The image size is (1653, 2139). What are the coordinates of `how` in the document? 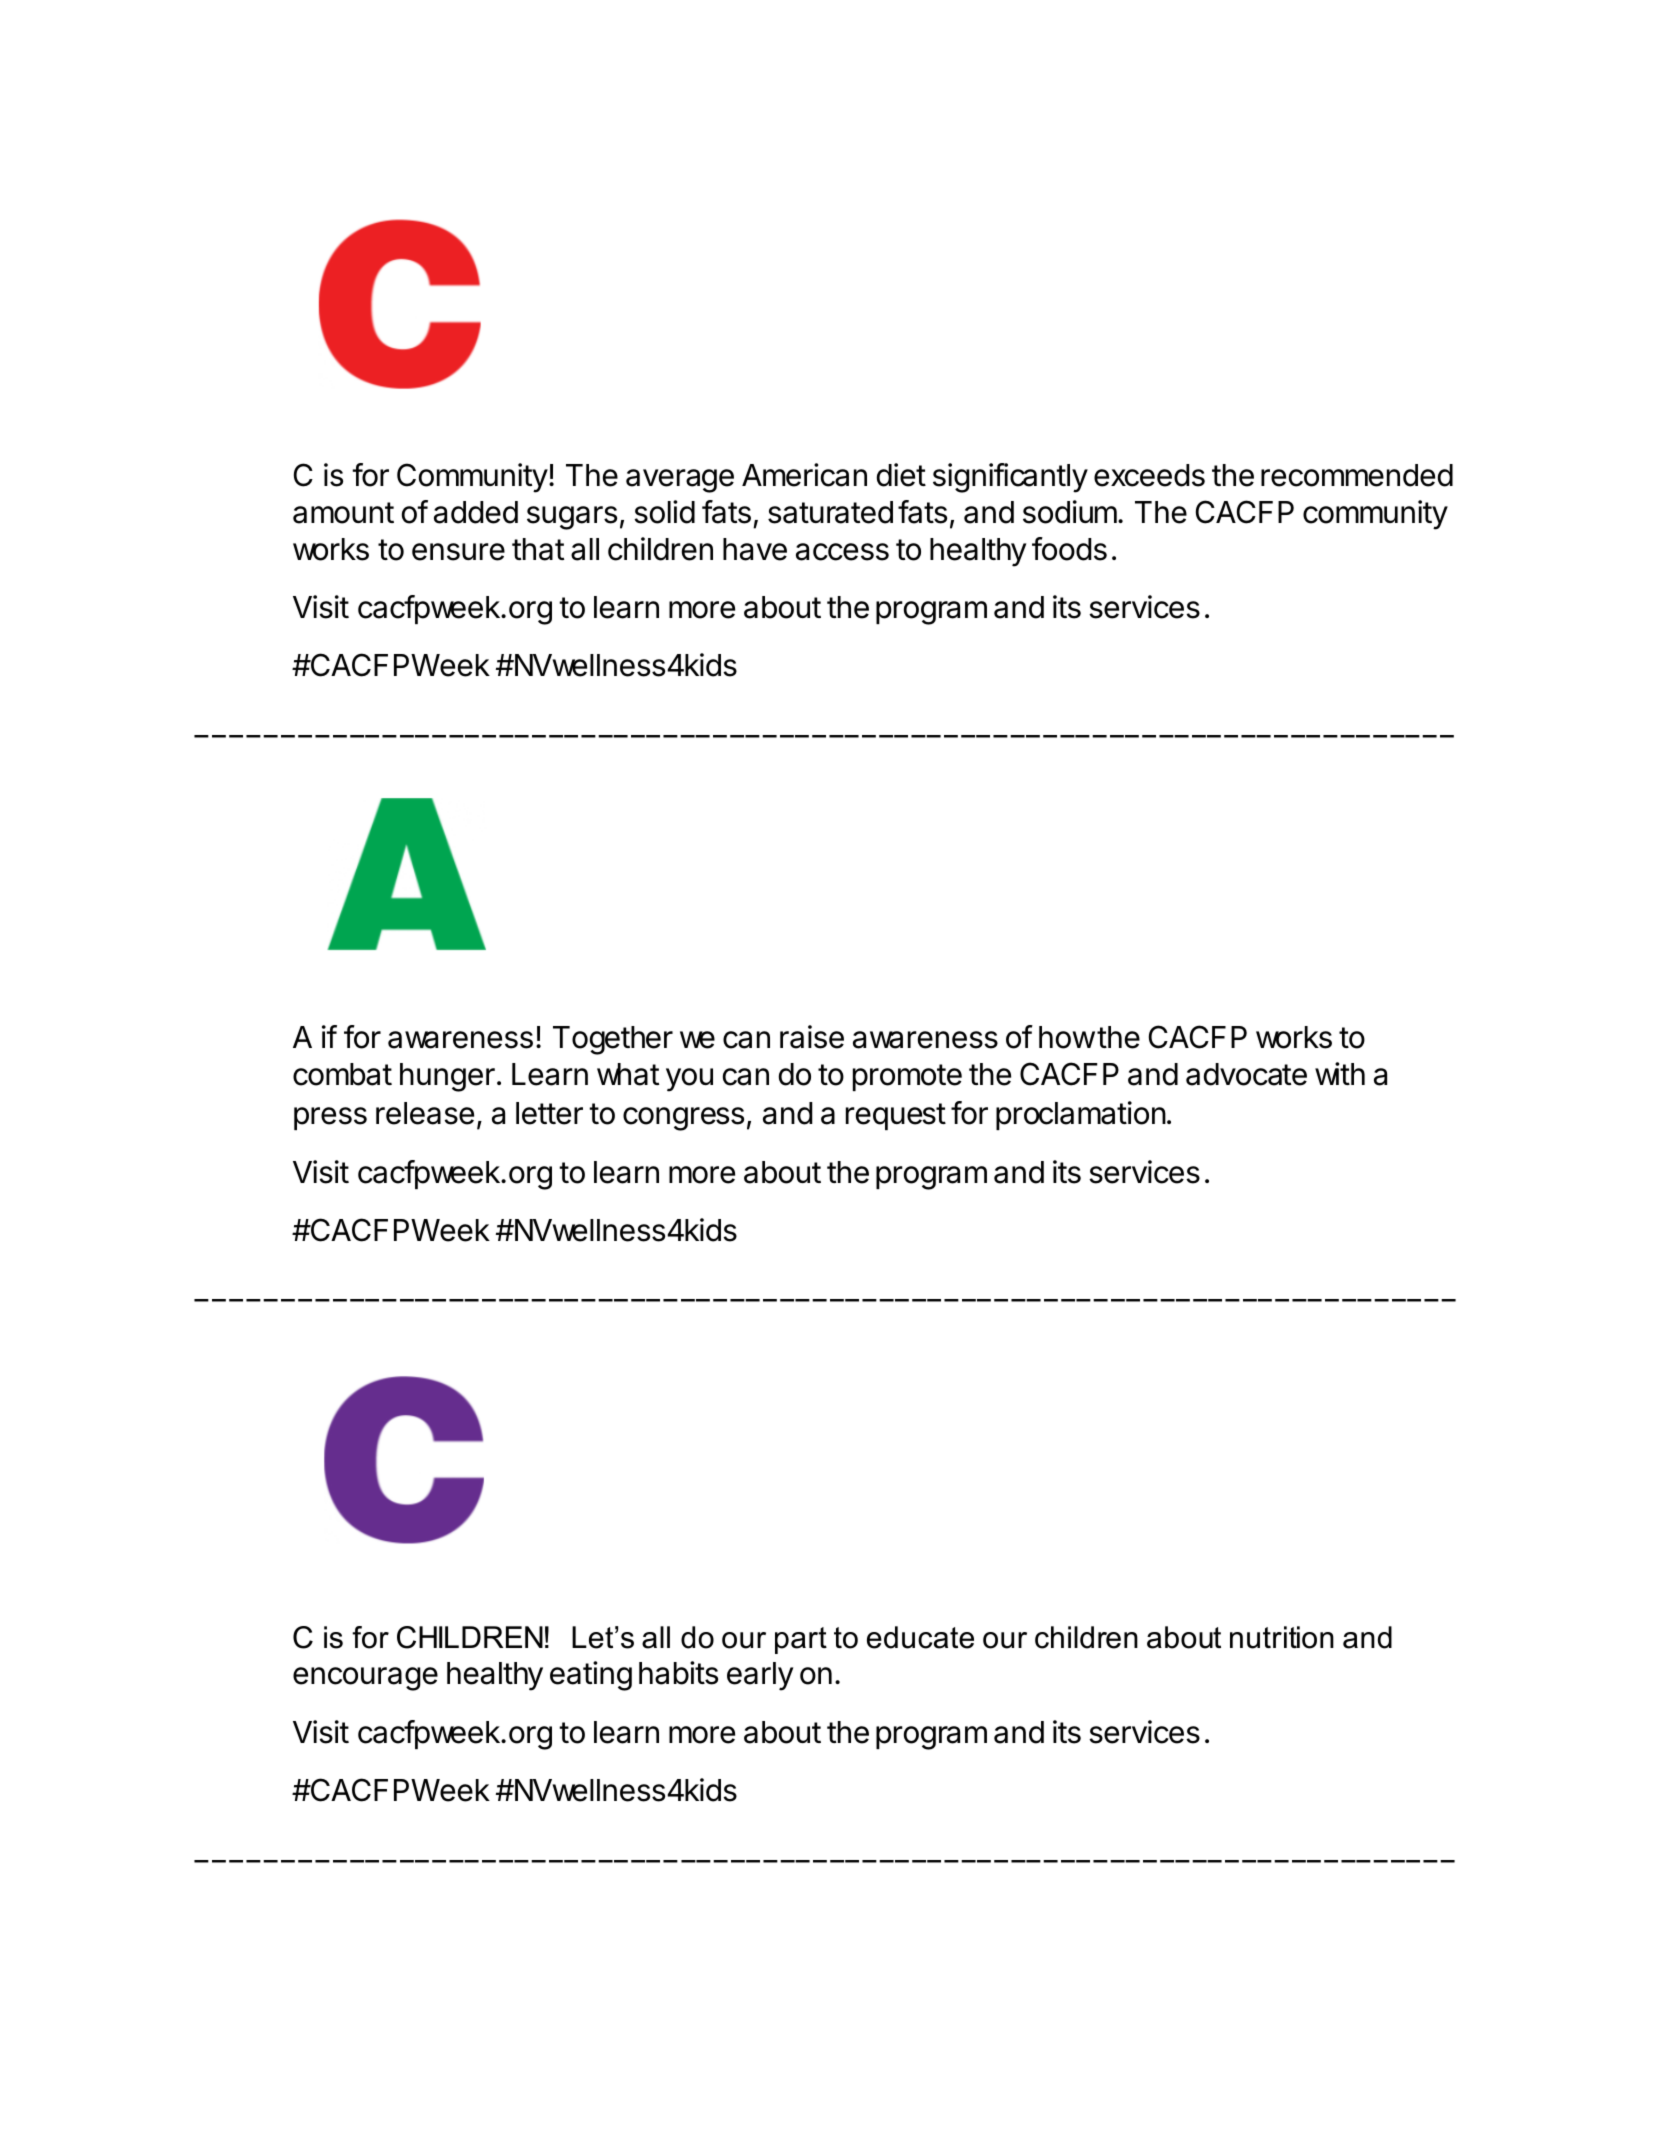 It's located at (1067, 1037).
